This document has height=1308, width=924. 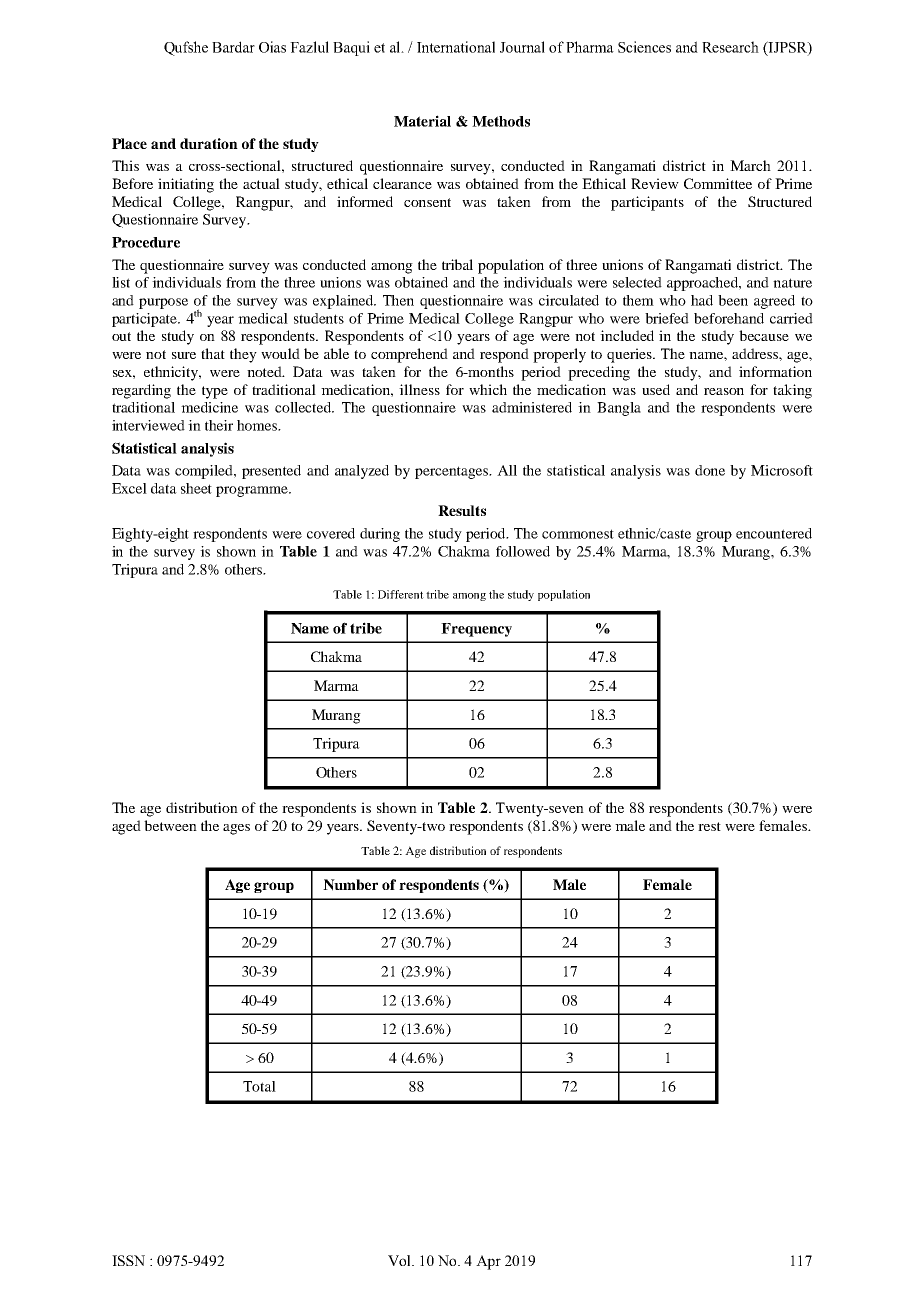 I want to click on International, so click(x=456, y=47).
